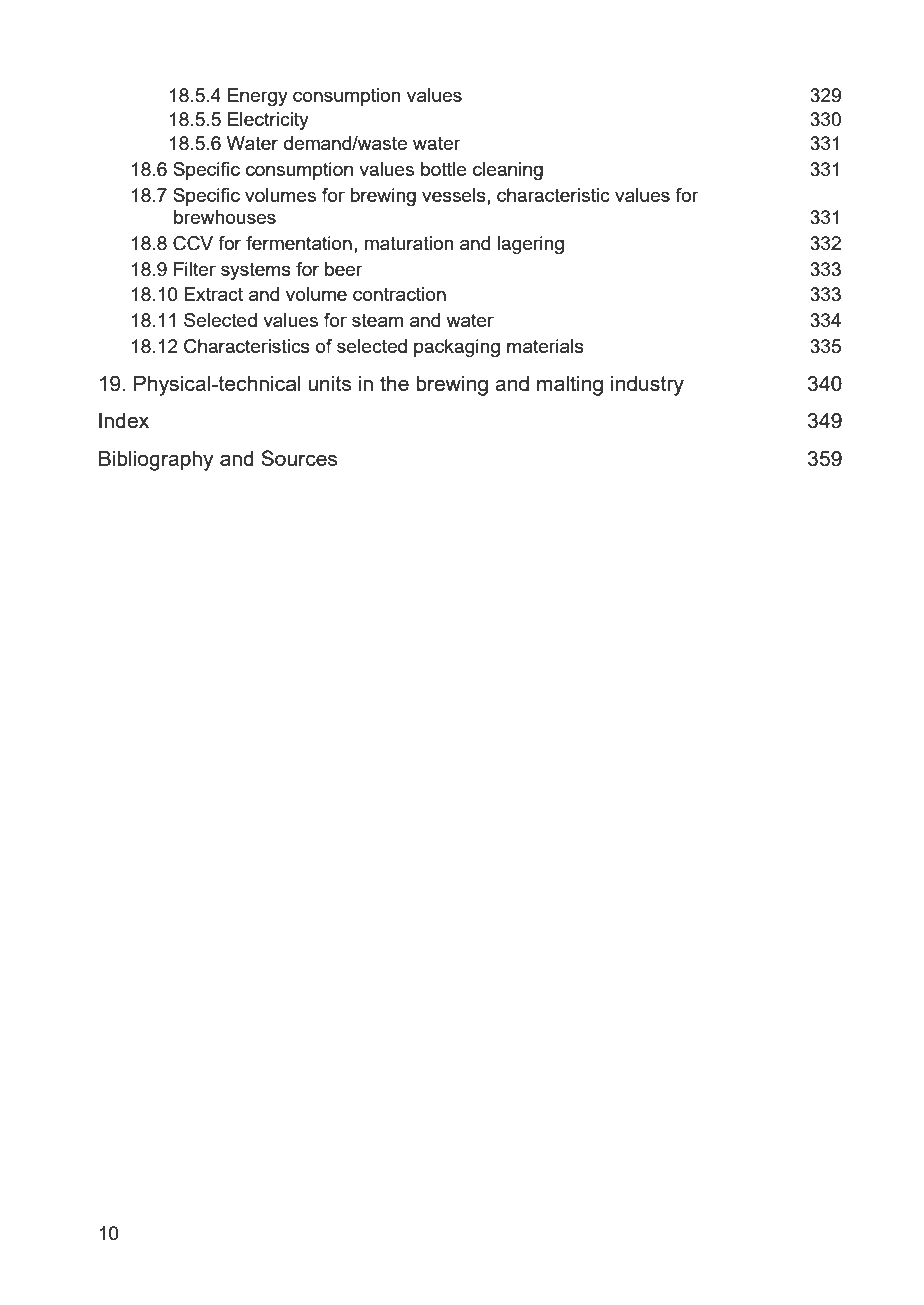 The image size is (924, 1305). I want to click on Energy, so click(258, 97).
